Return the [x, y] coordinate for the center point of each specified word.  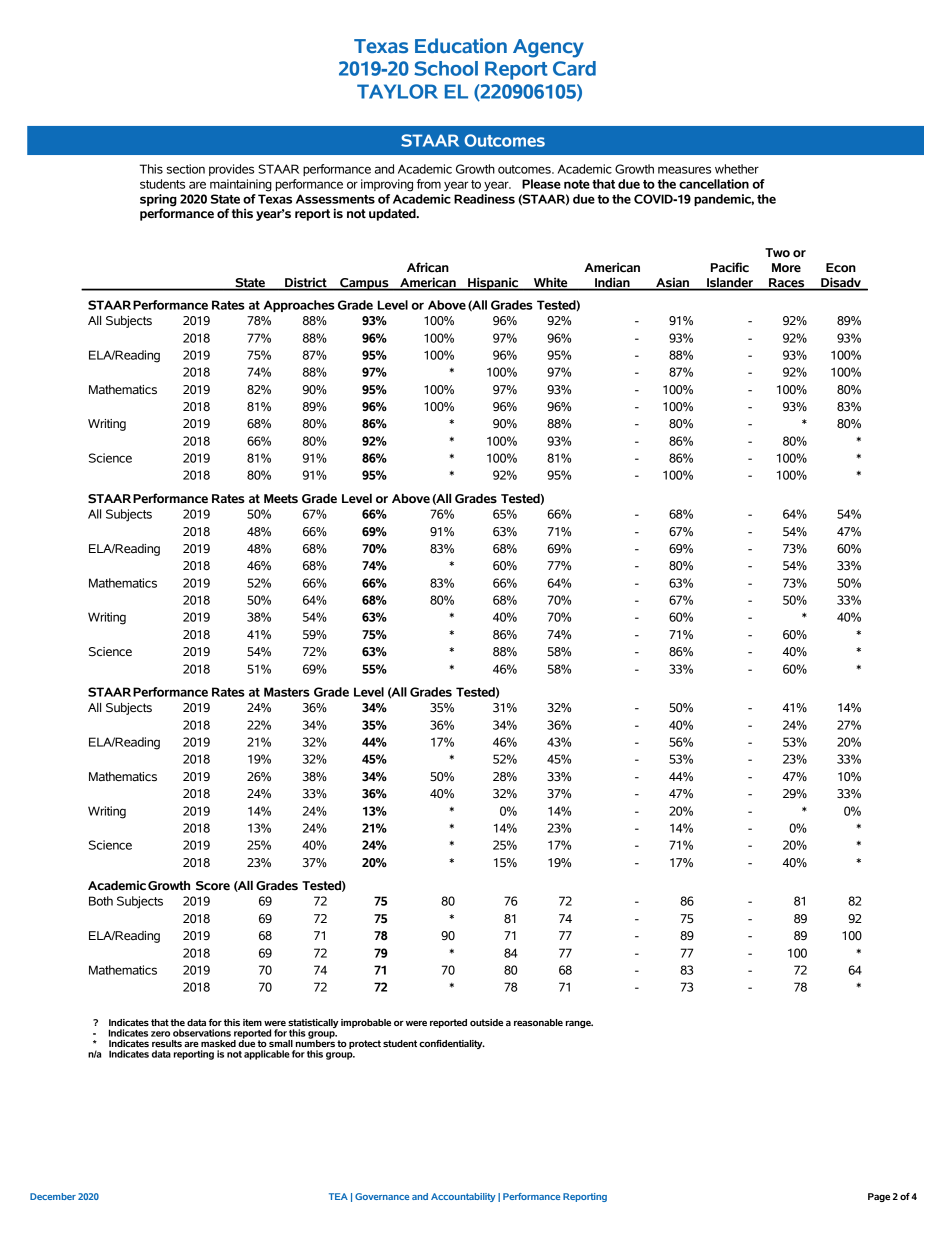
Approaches [299, 306]
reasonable [538, 1022]
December [53, 1196]
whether [737, 169]
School [446, 68]
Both [101, 901]
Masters [287, 692]
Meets [281, 499]
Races [787, 284]
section [186, 169]
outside [486, 1022]
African [428, 267]
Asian [673, 283]
